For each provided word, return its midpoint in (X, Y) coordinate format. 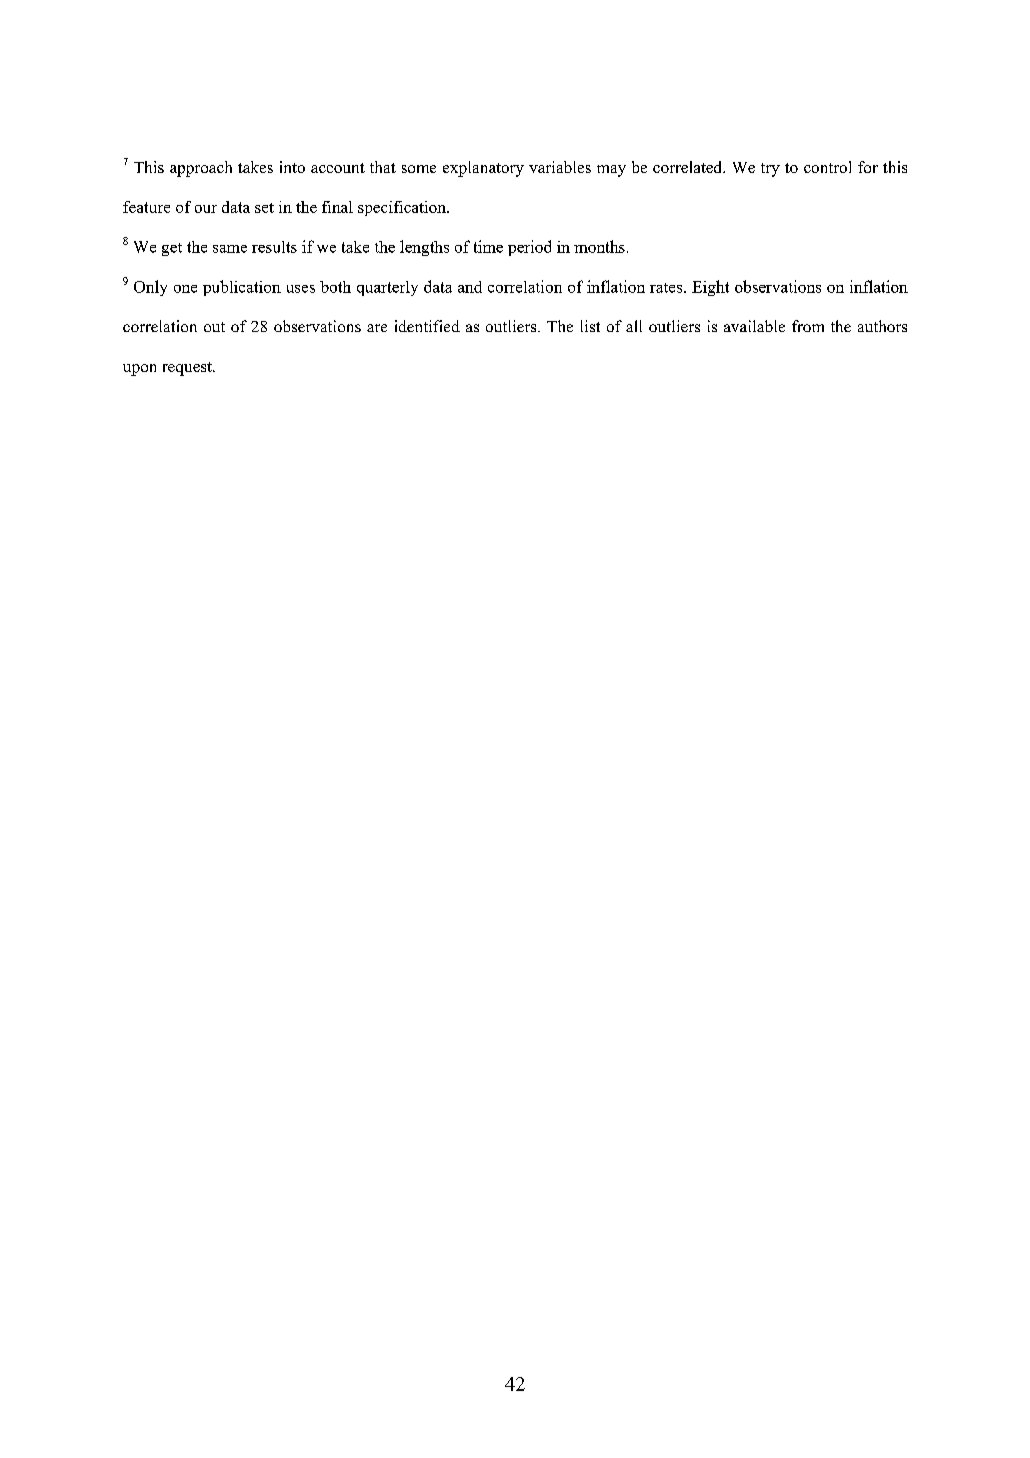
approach (201, 169)
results (274, 247)
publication (242, 288)
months (599, 246)
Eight (710, 288)
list (590, 326)
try (770, 170)
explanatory (483, 169)
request (188, 369)
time (488, 246)
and (470, 287)
